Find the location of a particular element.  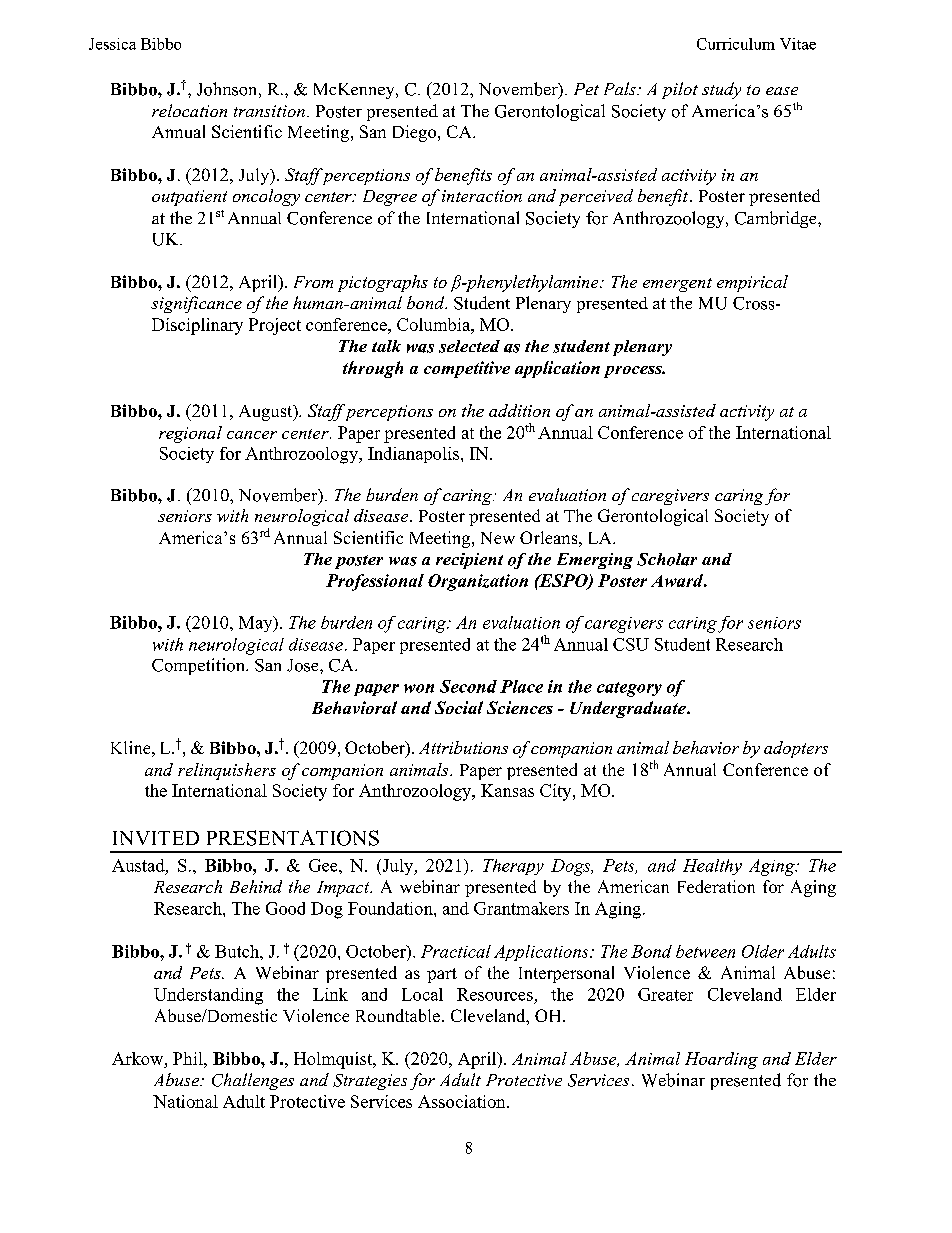

Hoarding is located at coordinates (721, 1060).
